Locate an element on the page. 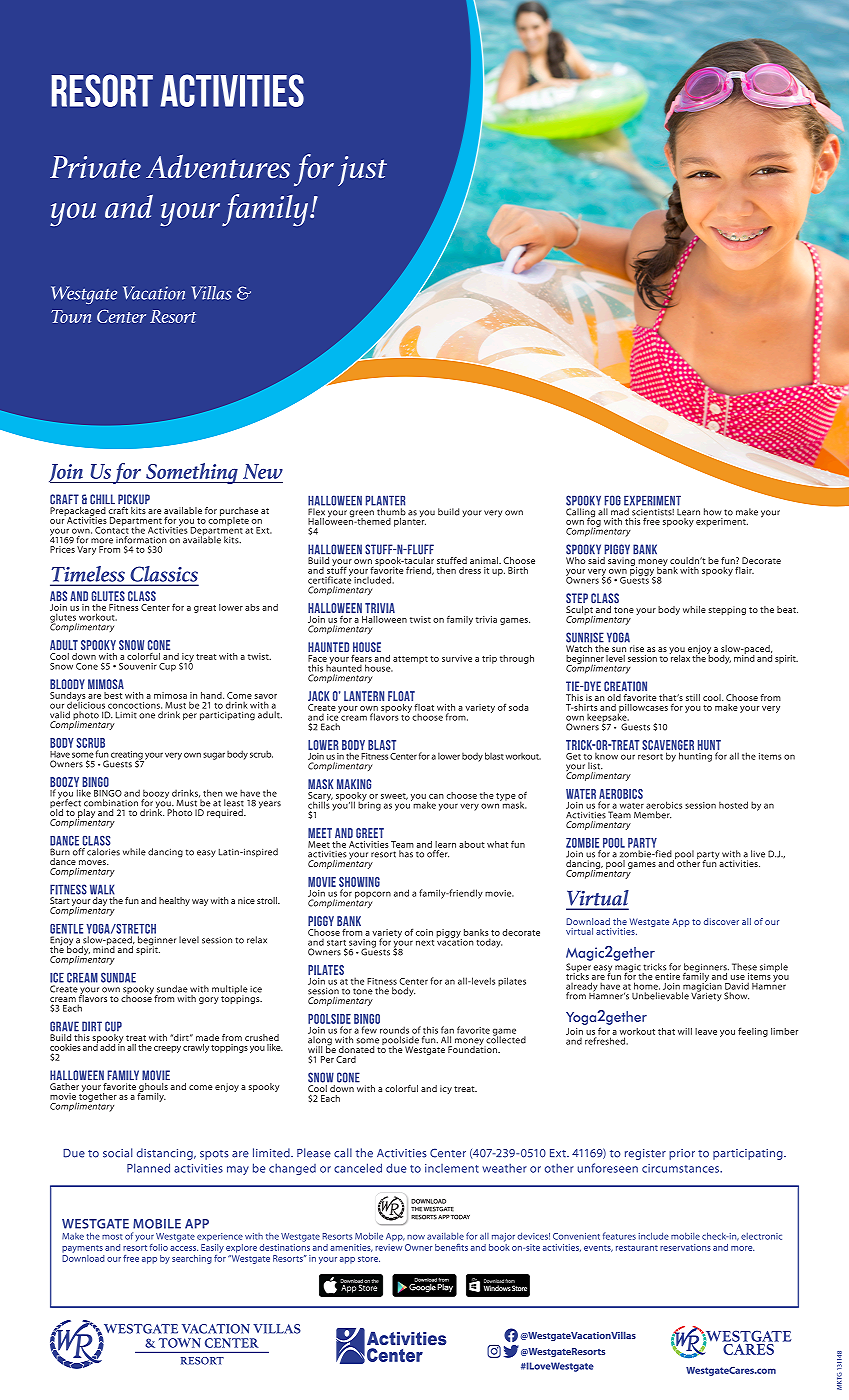  Adventures is located at coordinates (218, 167).
